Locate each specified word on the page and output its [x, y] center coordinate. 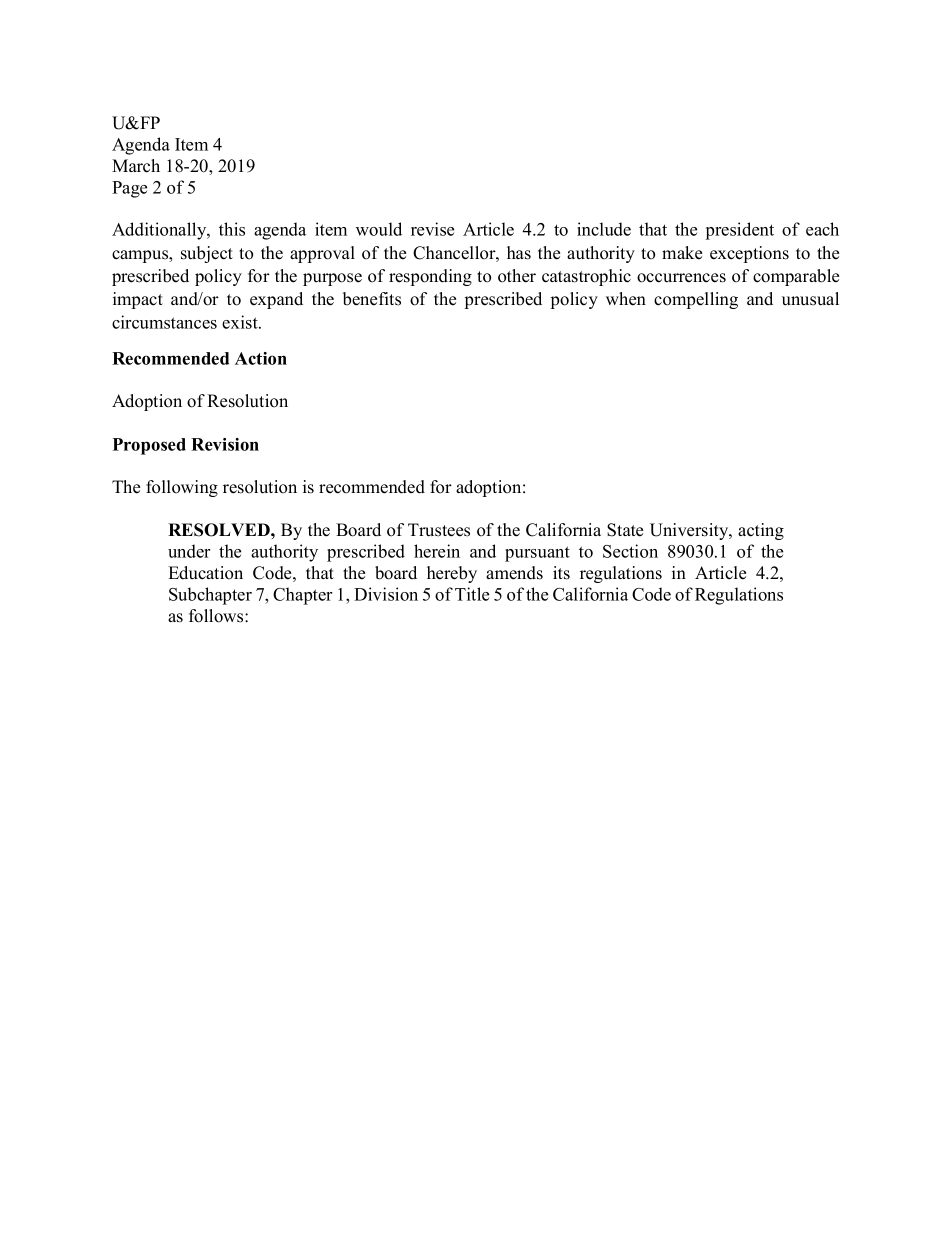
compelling [696, 300]
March [136, 166]
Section [630, 551]
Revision [225, 444]
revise [432, 229]
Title [472, 594]
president [740, 231]
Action [261, 358]
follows [217, 616]
